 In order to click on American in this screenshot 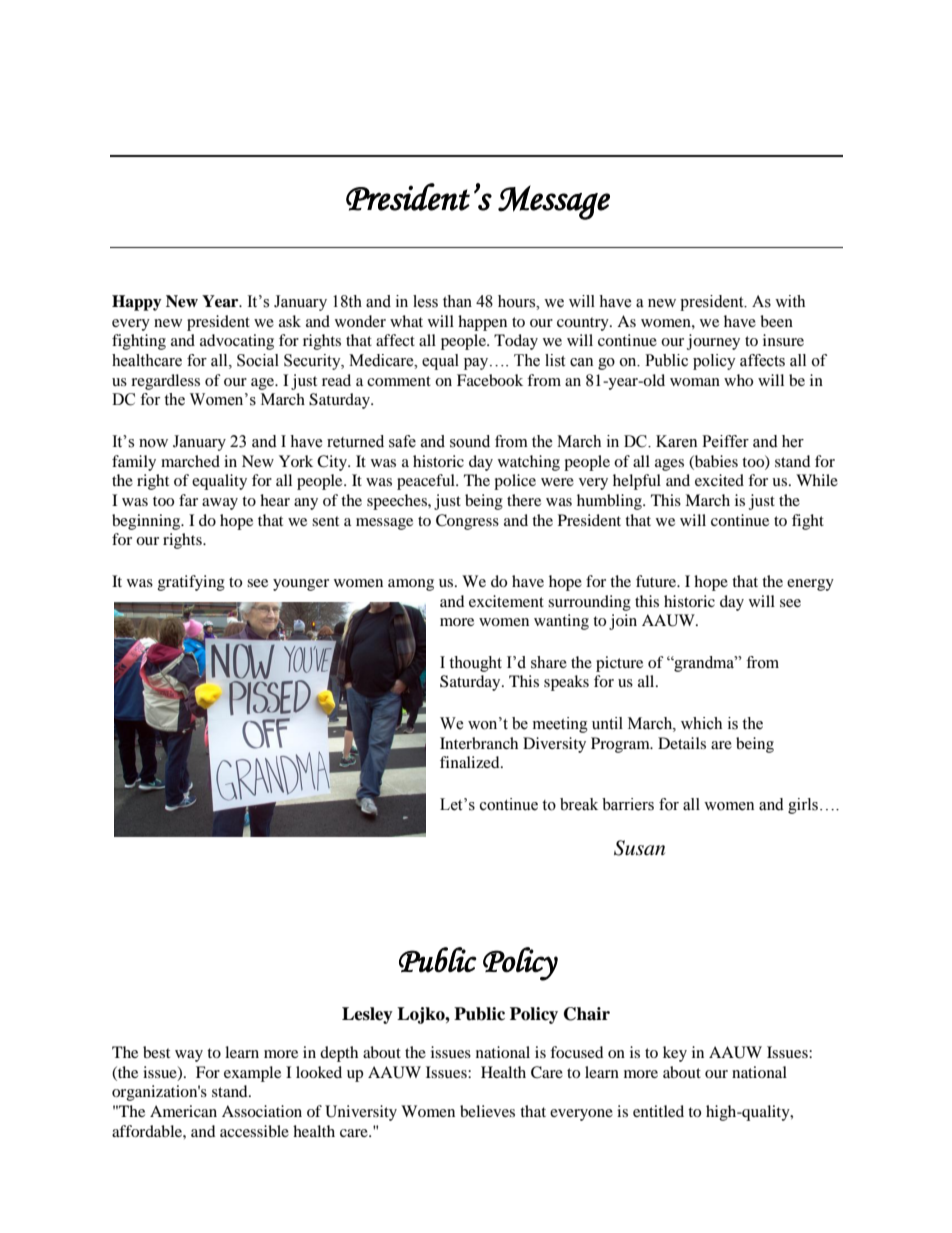, I will do `click(183, 1111)`.
